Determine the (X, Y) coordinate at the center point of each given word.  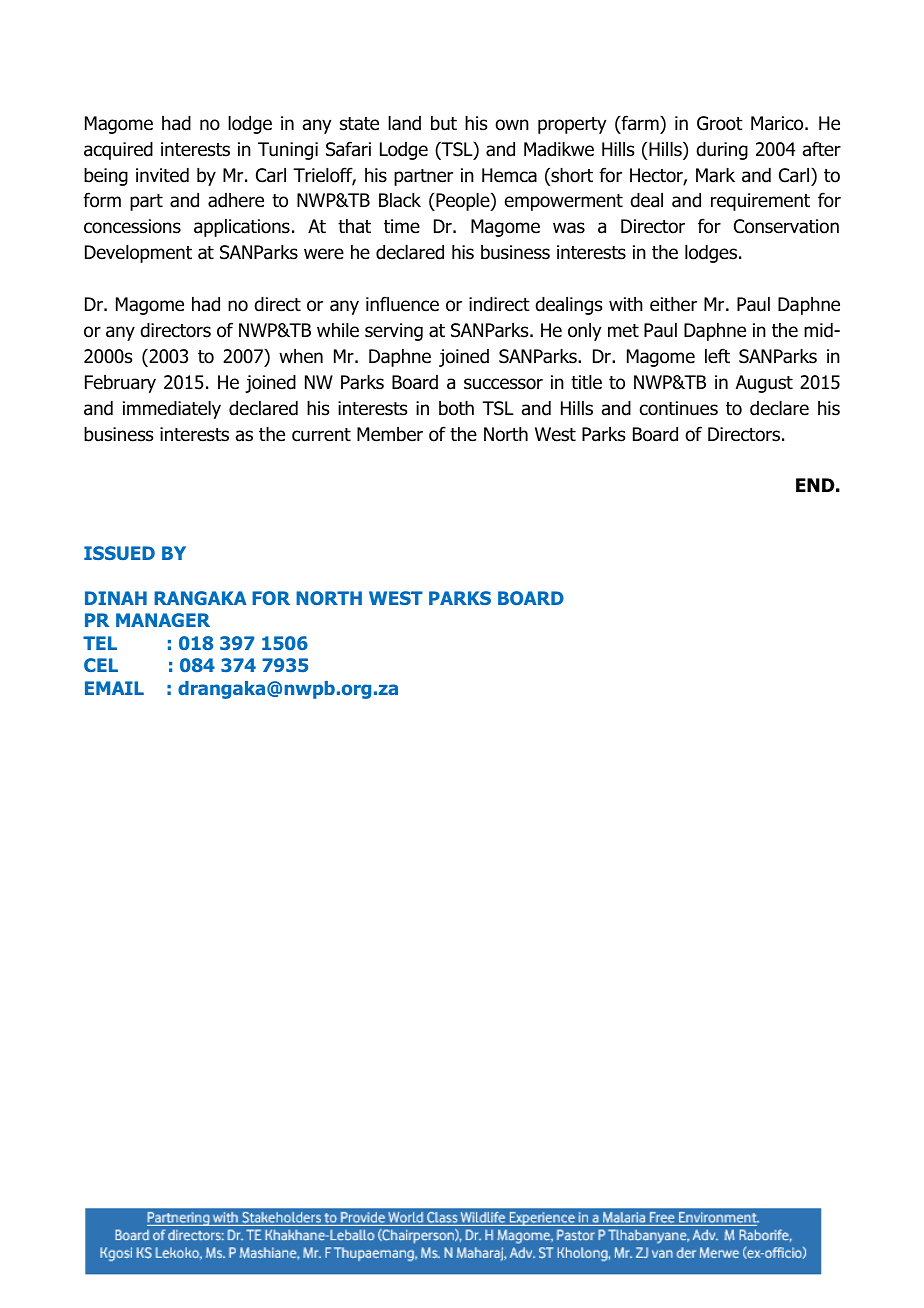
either (673, 304)
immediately (172, 410)
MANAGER (163, 620)
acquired (118, 151)
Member (390, 434)
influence (402, 304)
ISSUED (119, 553)
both (456, 408)
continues (679, 408)
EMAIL (114, 688)
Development (138, 254)
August (764, 384)
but (444, 123)
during (722, 151)
